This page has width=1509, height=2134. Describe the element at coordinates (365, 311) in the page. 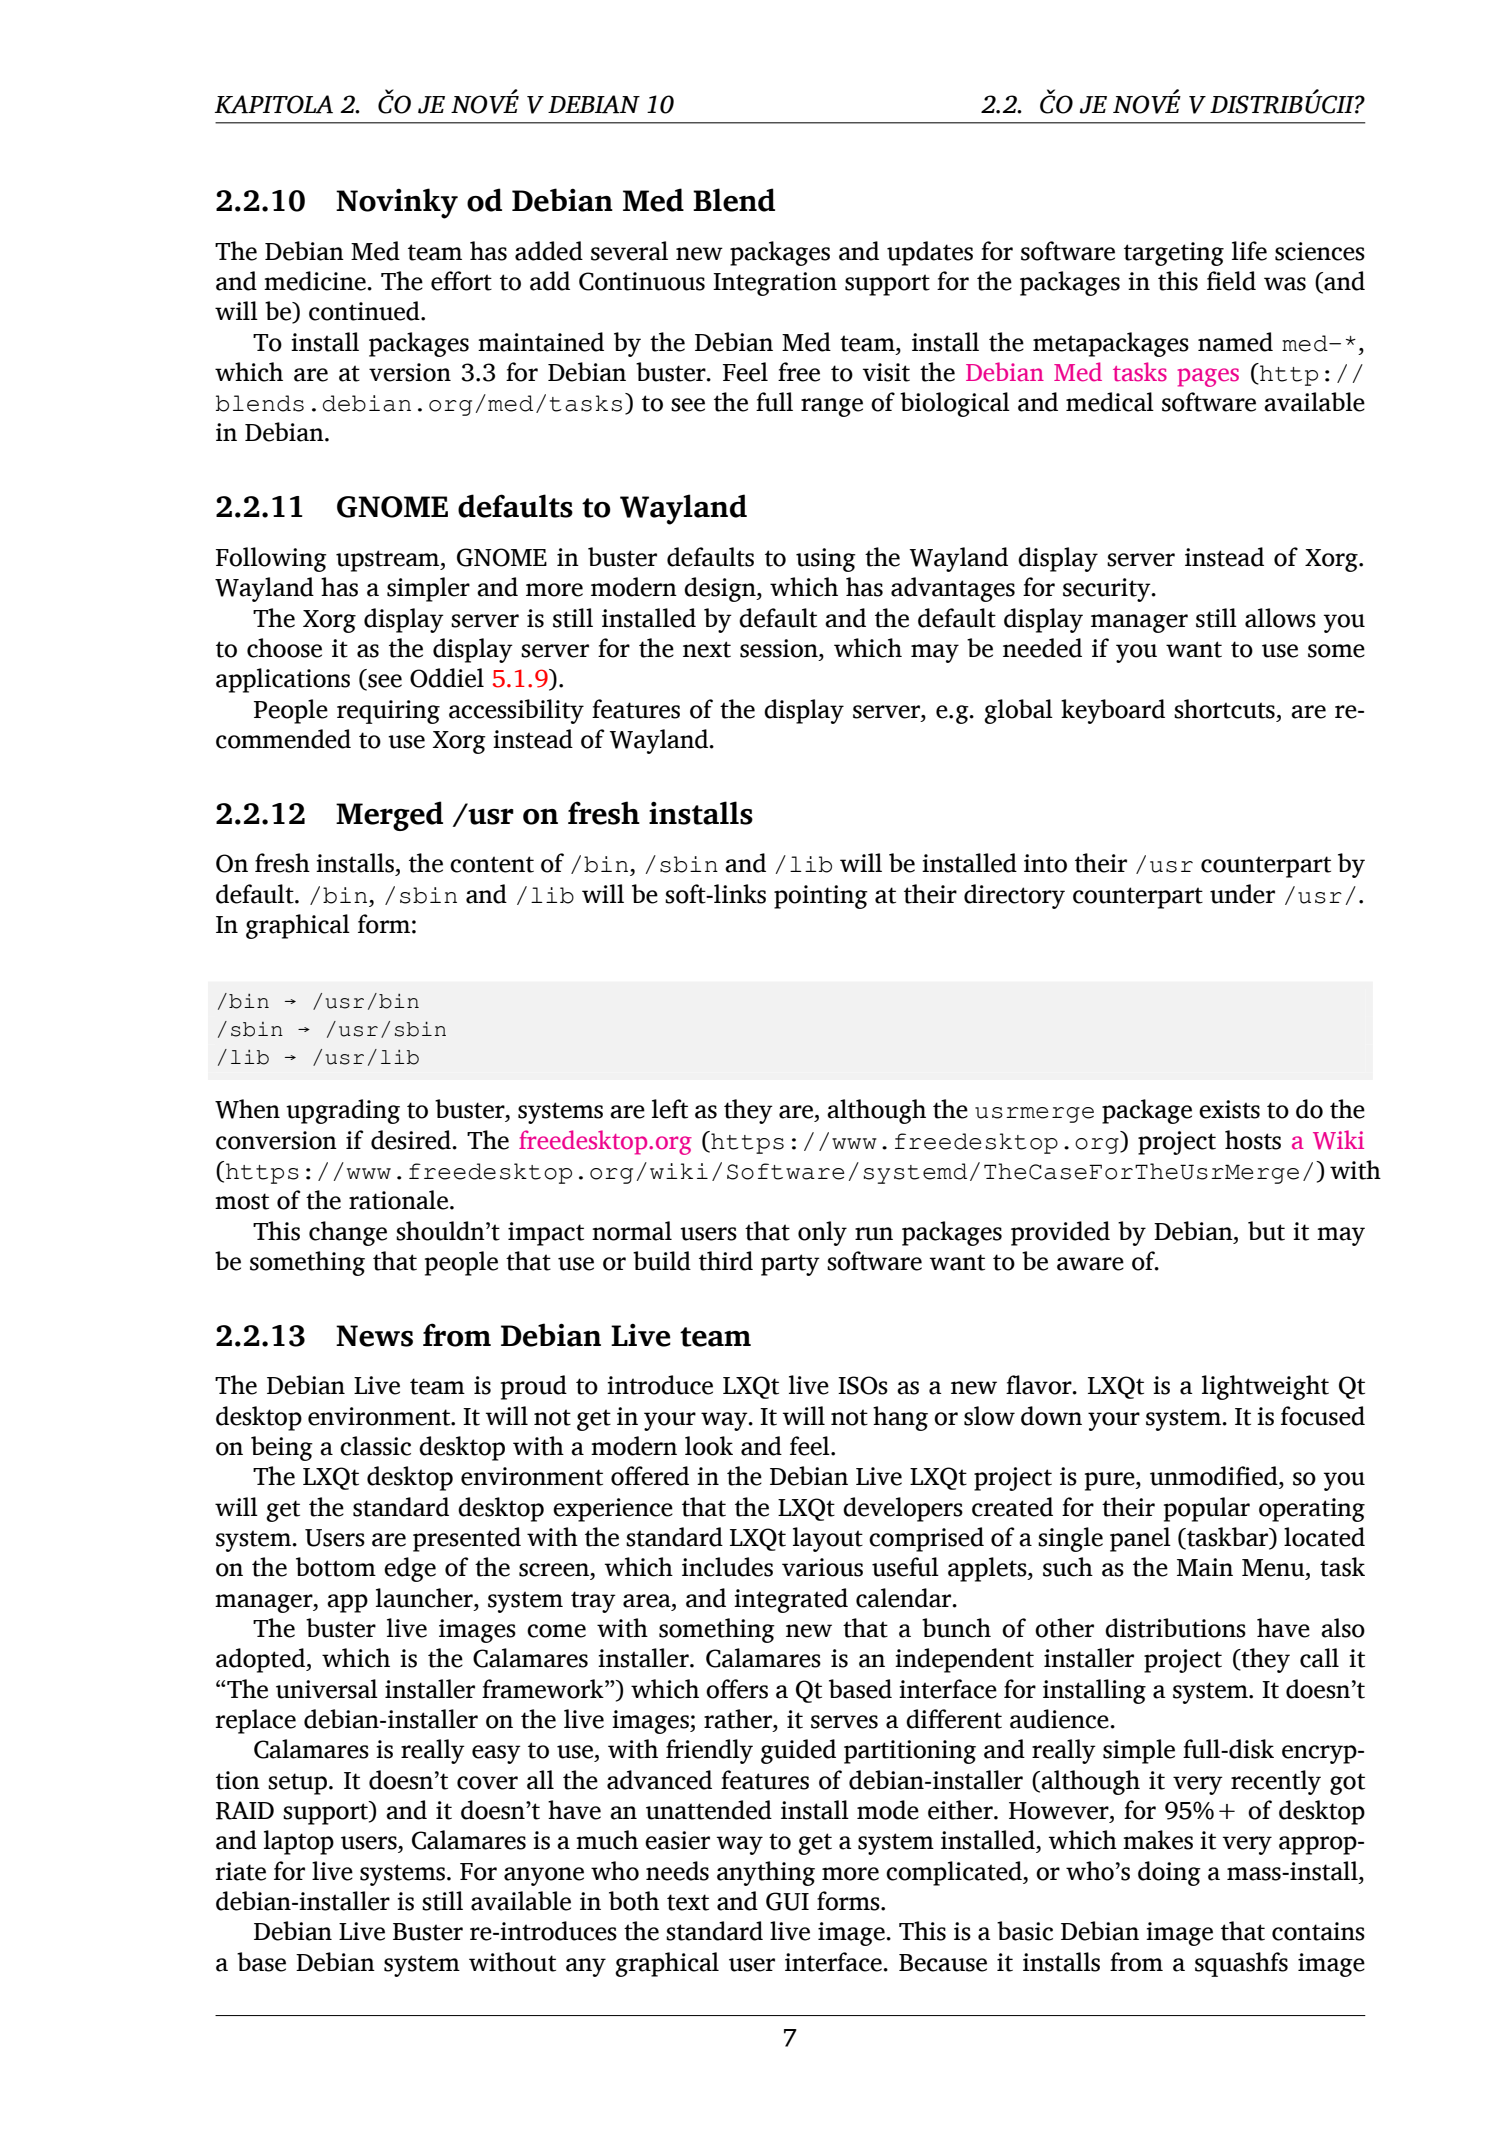

I see `continued` at that location.
